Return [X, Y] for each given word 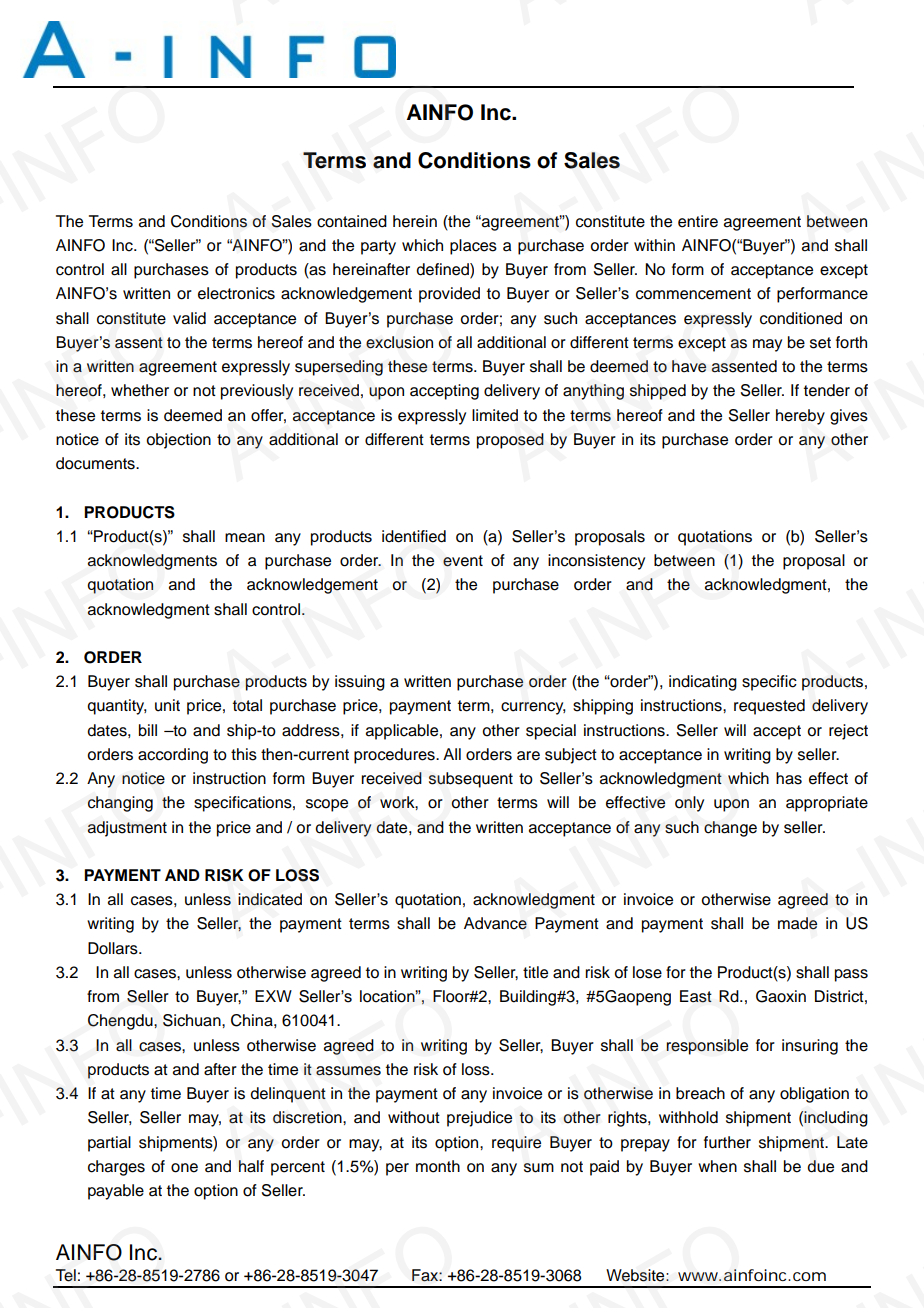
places [473, 247]
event [463, 561]
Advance [495, 923]
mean [245, 538]
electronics [236, 293]
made [797, 923]
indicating [703, 683]
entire [698, 221]
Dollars [114, 948]
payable [116, 1192]
